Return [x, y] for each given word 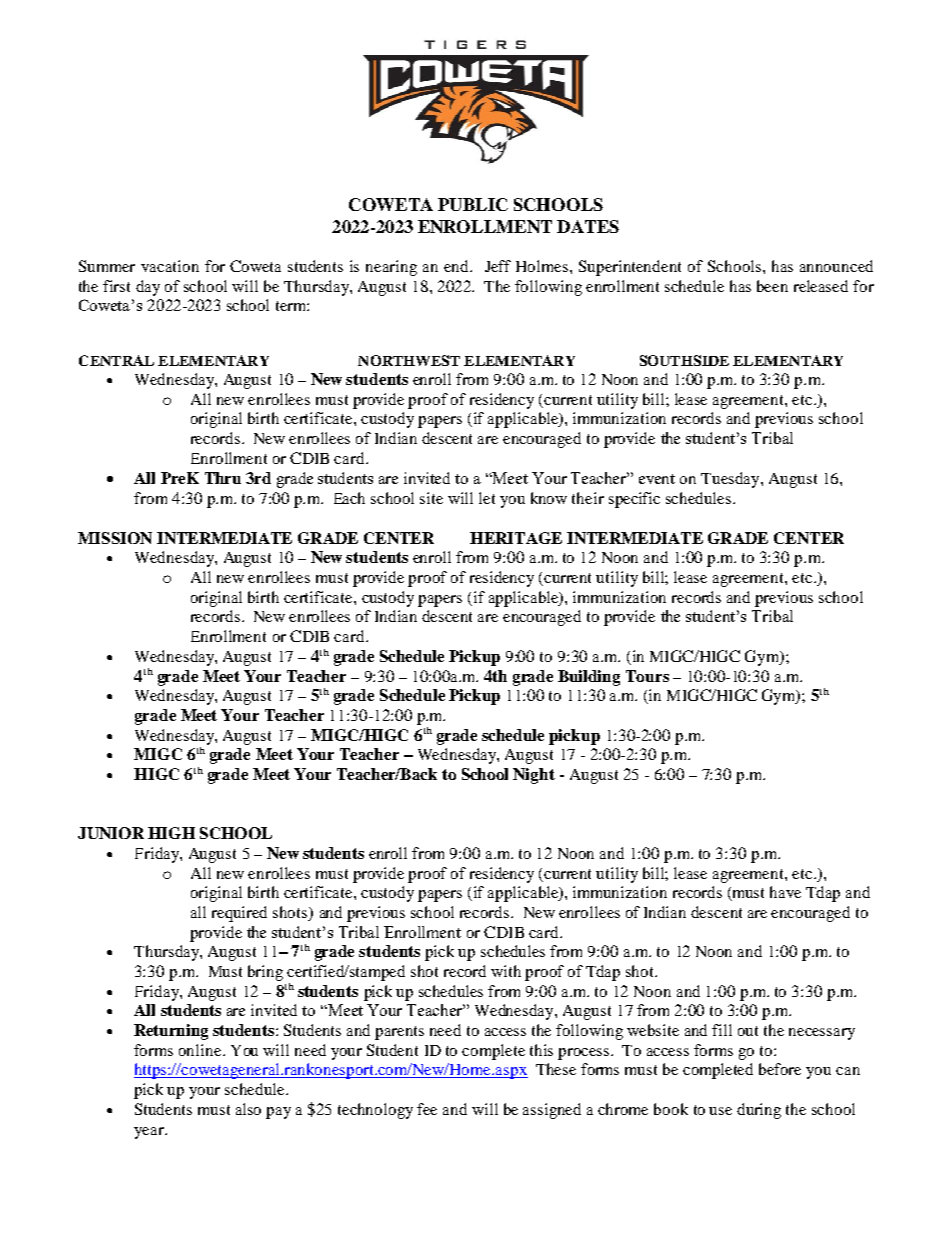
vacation [170, 266]
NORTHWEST [409, 360]
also [248, 1109]
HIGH [171, 833]
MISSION [115, 538]
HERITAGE [516, 538]
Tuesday [731, 480]
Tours [647, 676]
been [772, 286]
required [239, 914]
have [785, 892]
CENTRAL [116, 360]
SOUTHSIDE [684, 360]
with [506, 971]
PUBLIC [473, 204]
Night [534, 776]
